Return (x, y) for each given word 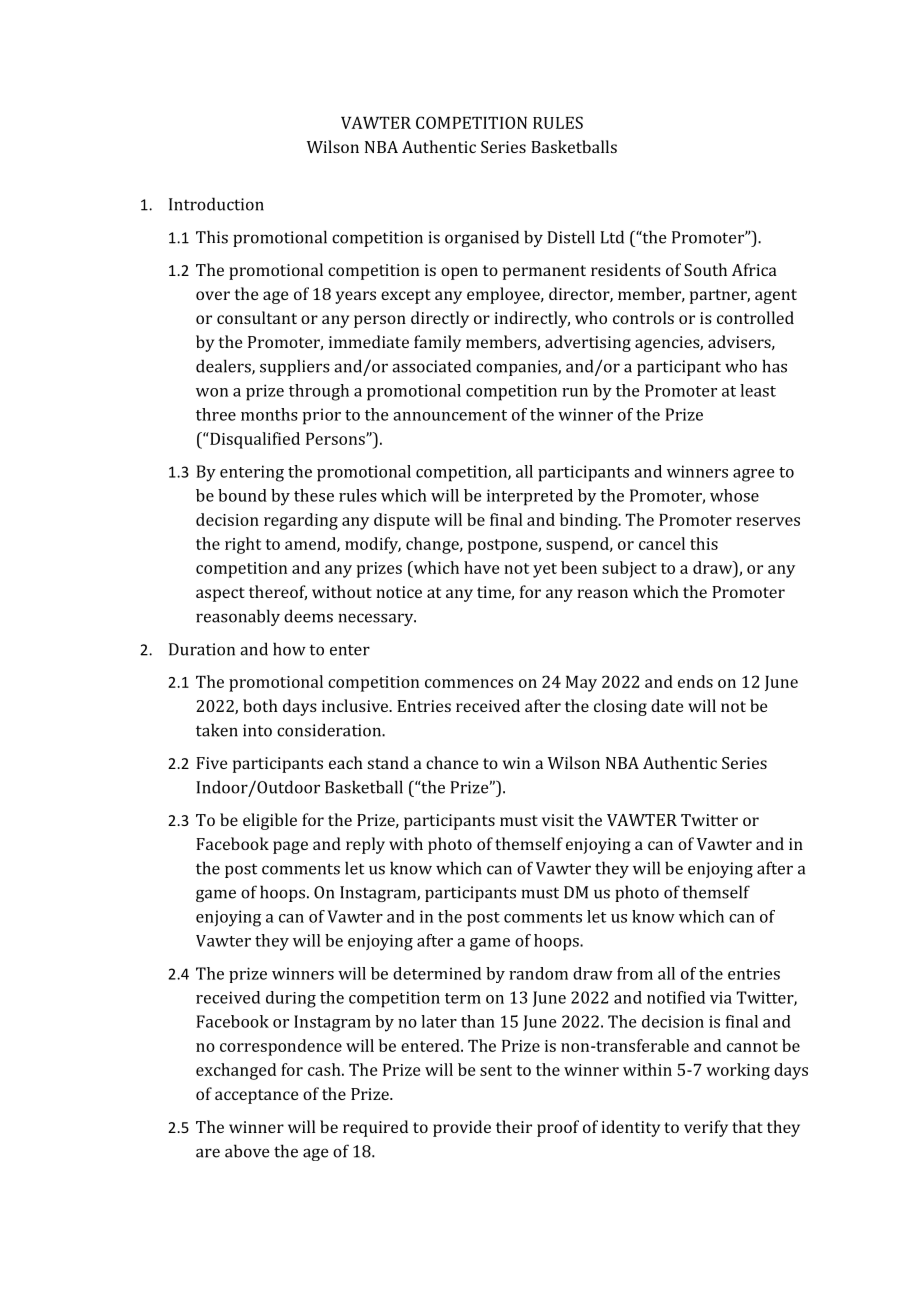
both (260, 705)
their (514, 1126)
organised (482, 238)
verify (706, 1128)
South (705, 269)
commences (469, 683)
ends (695, 681)
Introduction (216, 204)
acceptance (256, 1096)
